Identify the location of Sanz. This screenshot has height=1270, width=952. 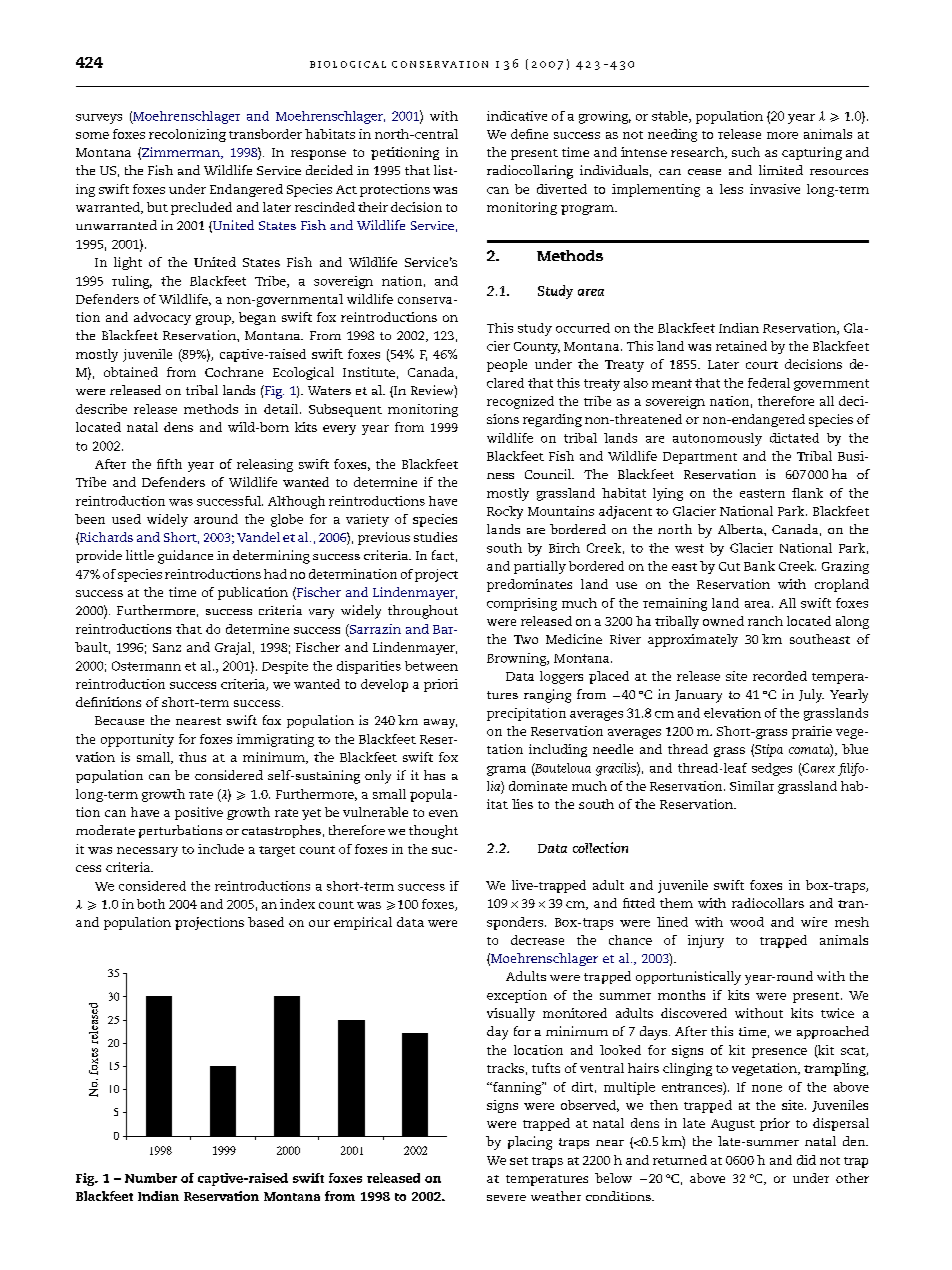
(167, 647).
